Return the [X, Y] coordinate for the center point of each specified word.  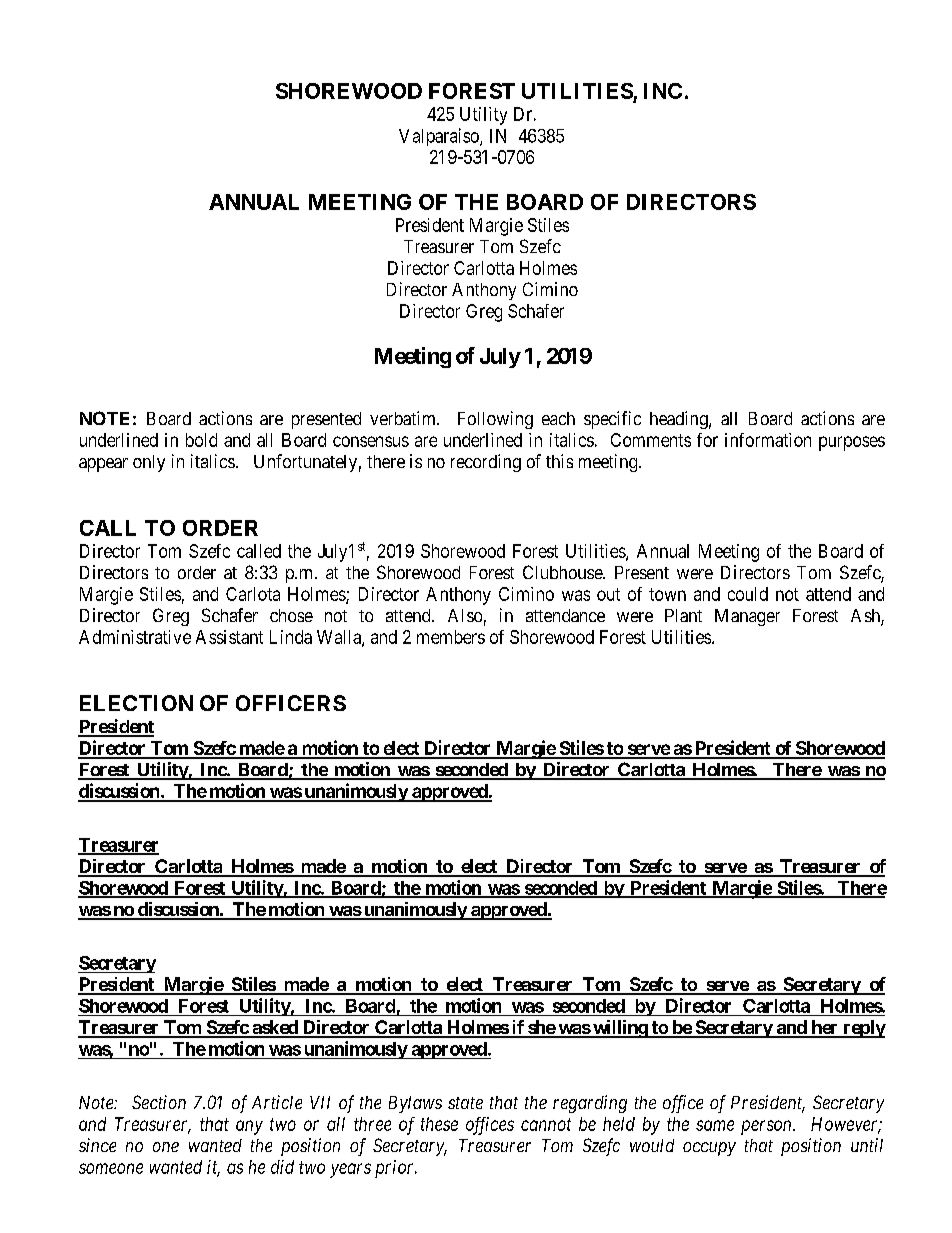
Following [495, 420]
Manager [747, 617]
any [249, 1127]
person [767, 1127]
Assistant [229, 637]
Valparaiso [440, 137]
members [451, 637]
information [768, 440]
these [439, 1124]
